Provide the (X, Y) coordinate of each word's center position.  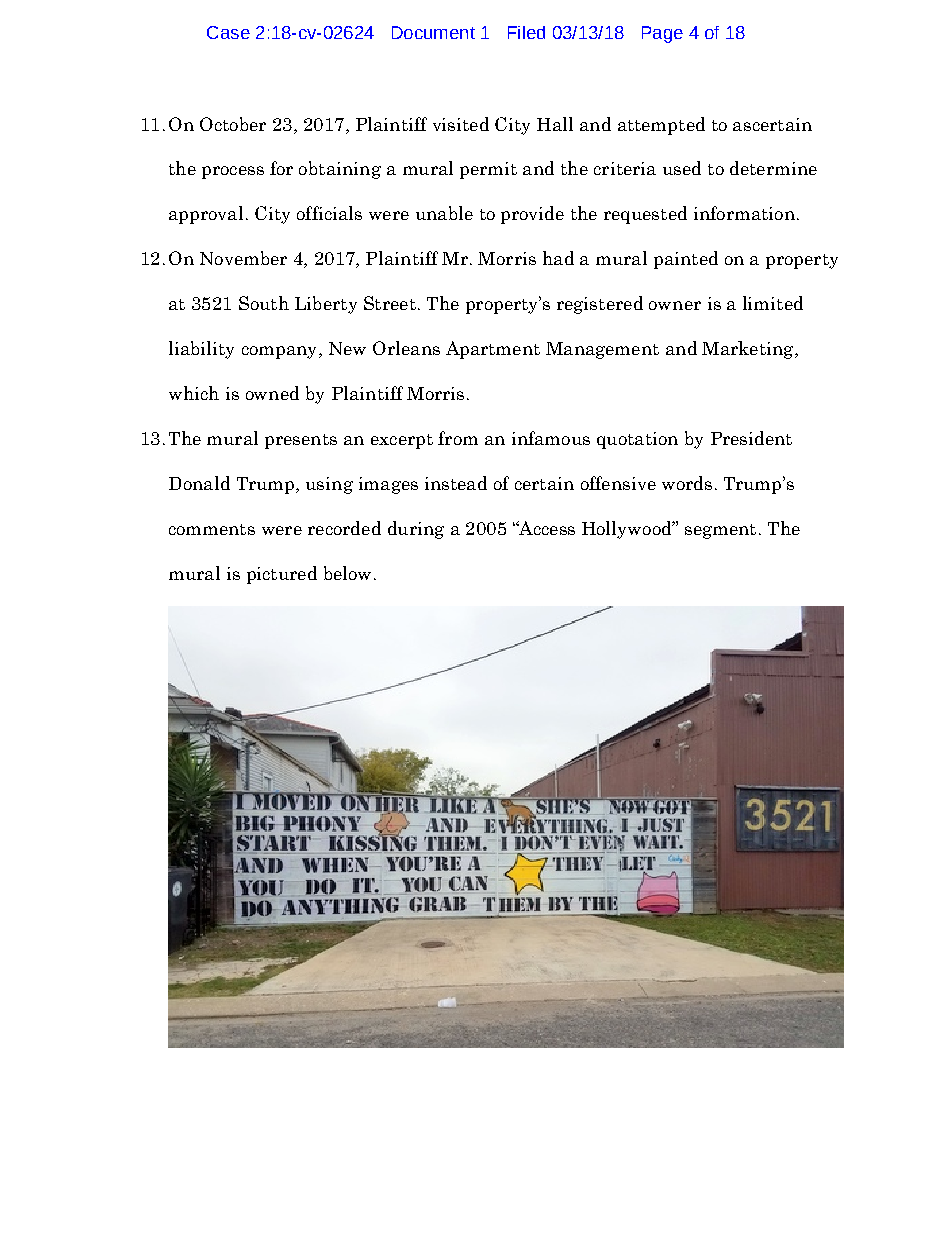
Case (228, 32)
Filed (526, 32)
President (751, 438)
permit (488, 170)
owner (675, 305)
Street (390, 303)
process (233, 172)
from (458, 438)
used (682, 168)
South (264, 303)
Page (662, 34)
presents (301, 441)
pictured (282, 575)
